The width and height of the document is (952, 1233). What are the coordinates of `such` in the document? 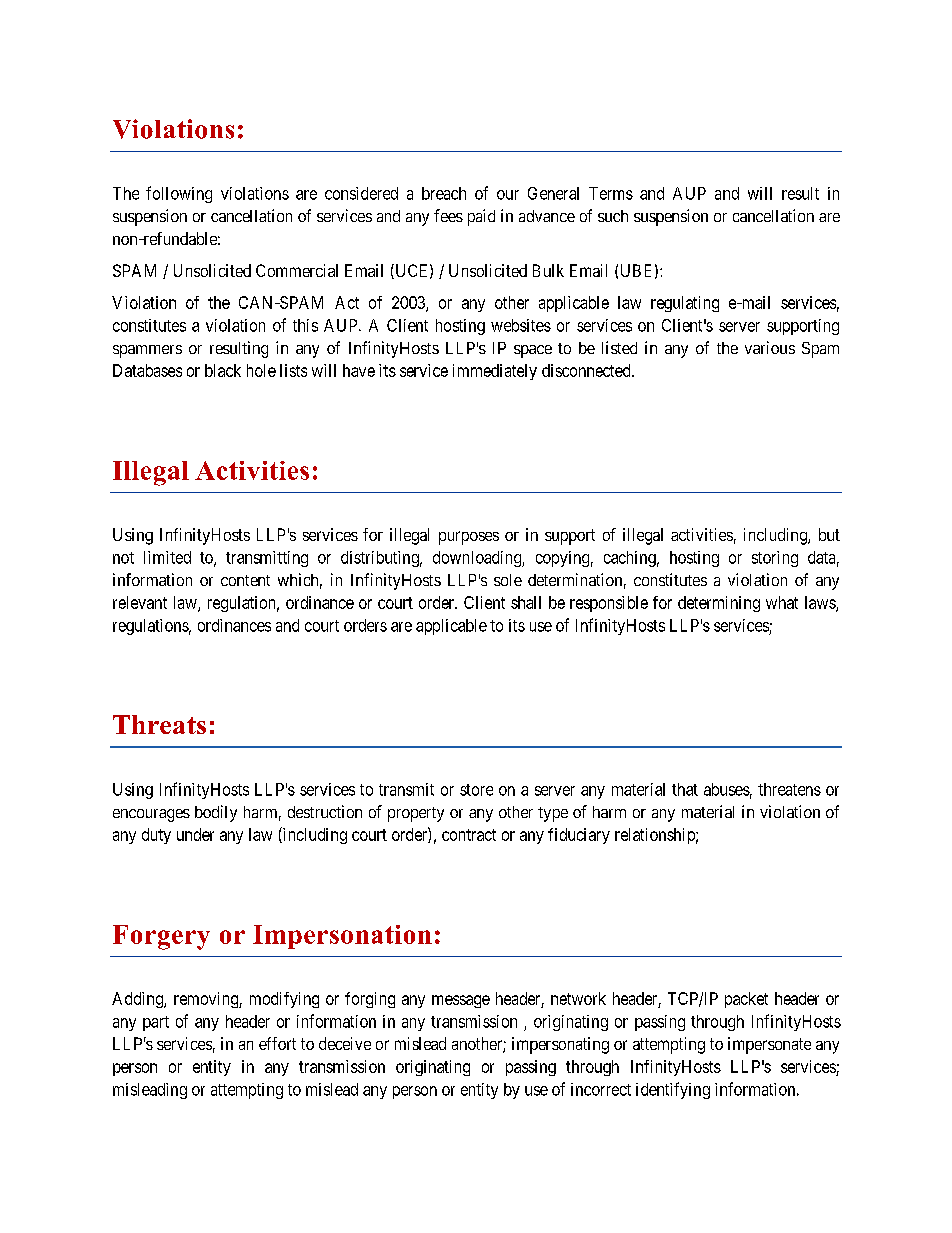 It's located at (613, 216).
